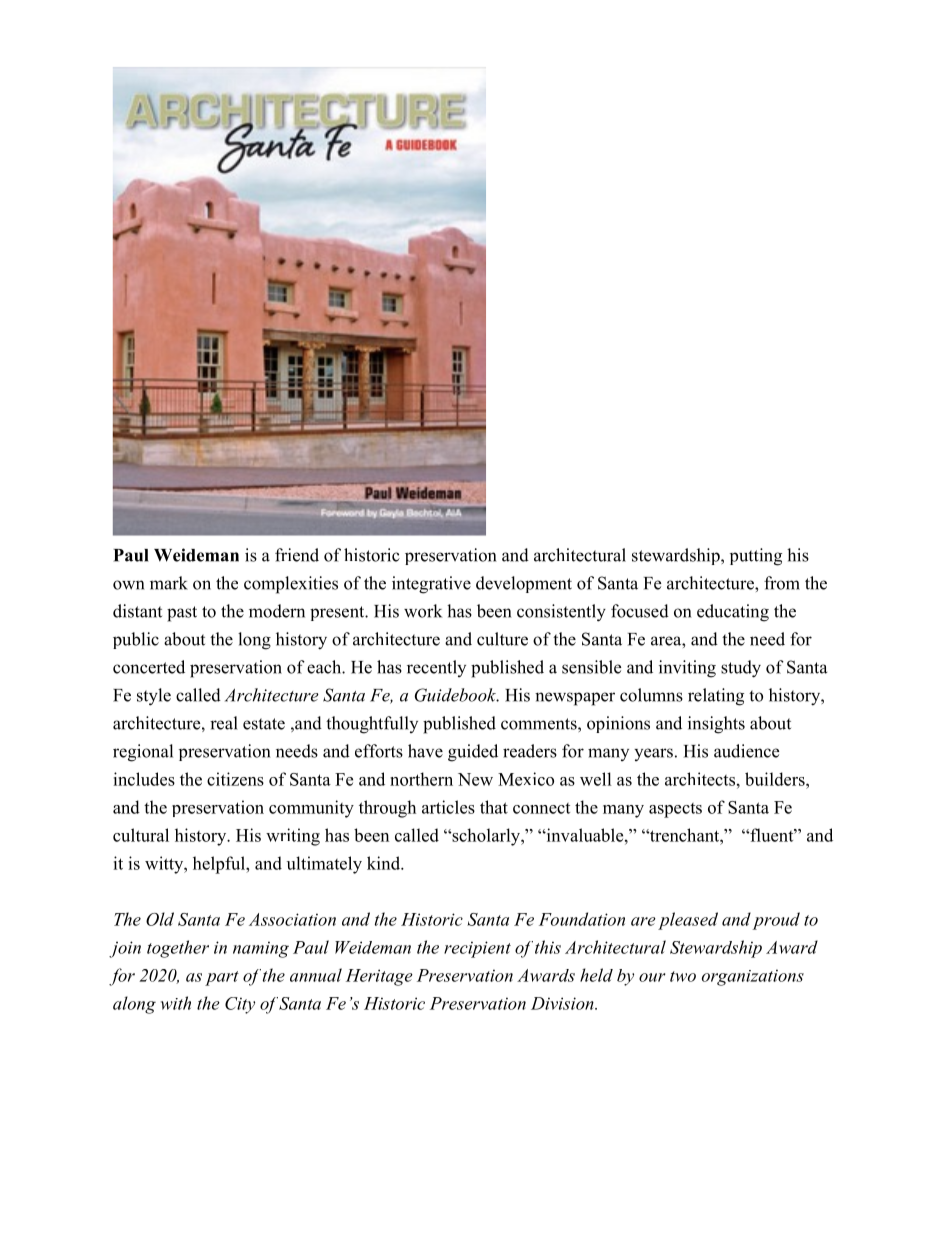 The width and height of the screenshot is (952, 1233). Describe the element at coordinates (756, 557) in the screenshot. I see `putting` at that location.
